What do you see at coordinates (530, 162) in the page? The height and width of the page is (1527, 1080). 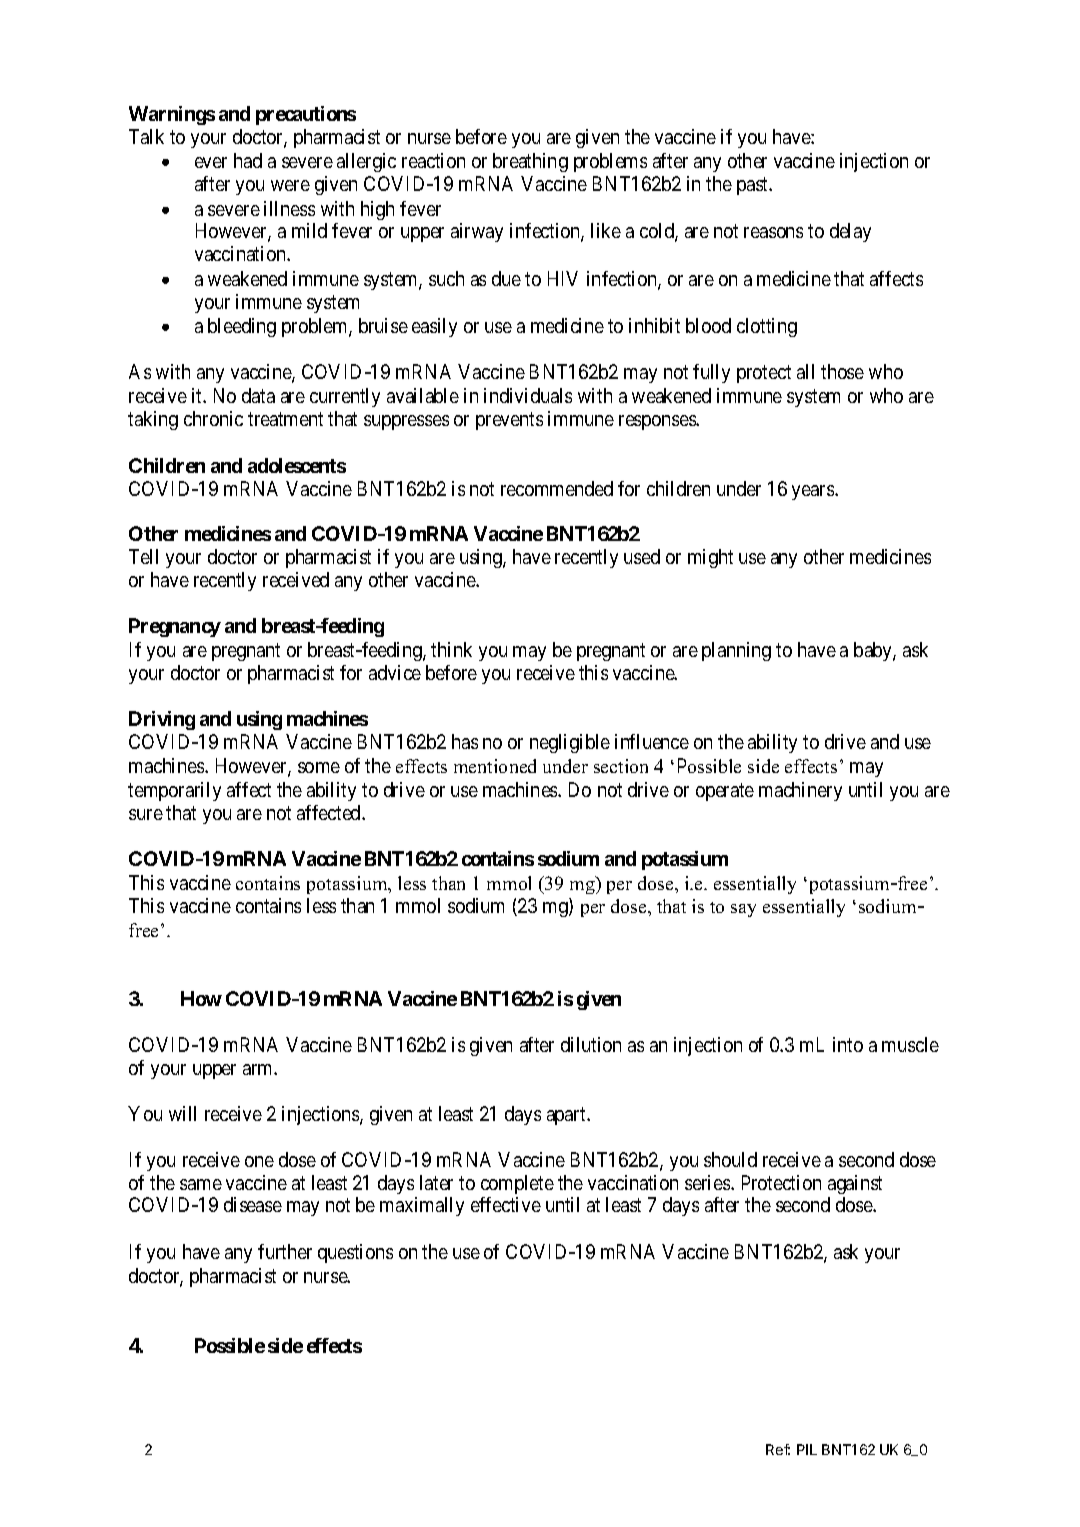 I see `breathing` at bounding box center [530, 162].
